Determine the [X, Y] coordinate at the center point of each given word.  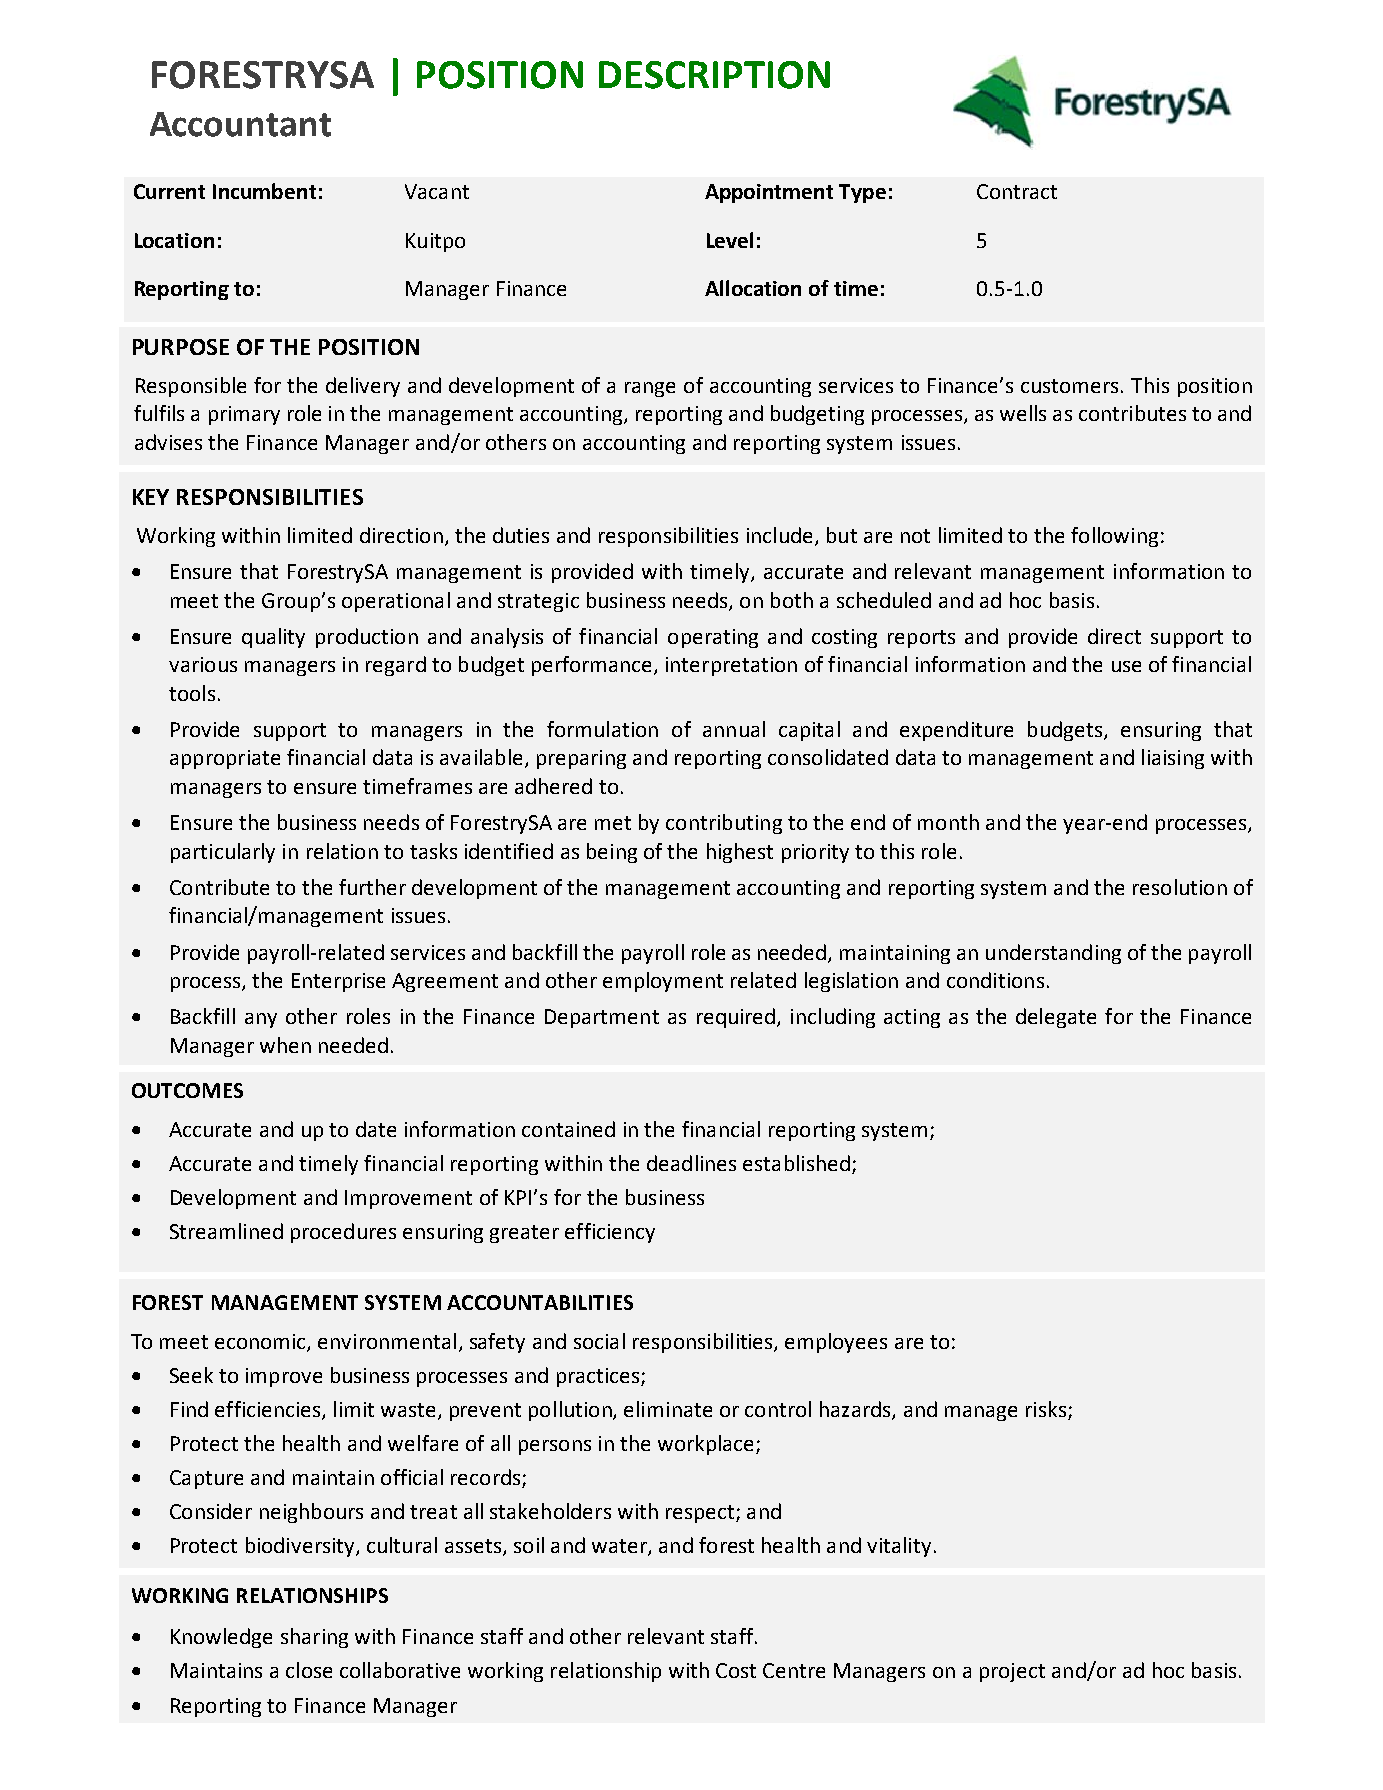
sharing [314, 1638]
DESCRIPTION [714, 75]
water [620, 1547]
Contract [1017, 191]
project [1012, 1672]
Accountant [240, 124]
